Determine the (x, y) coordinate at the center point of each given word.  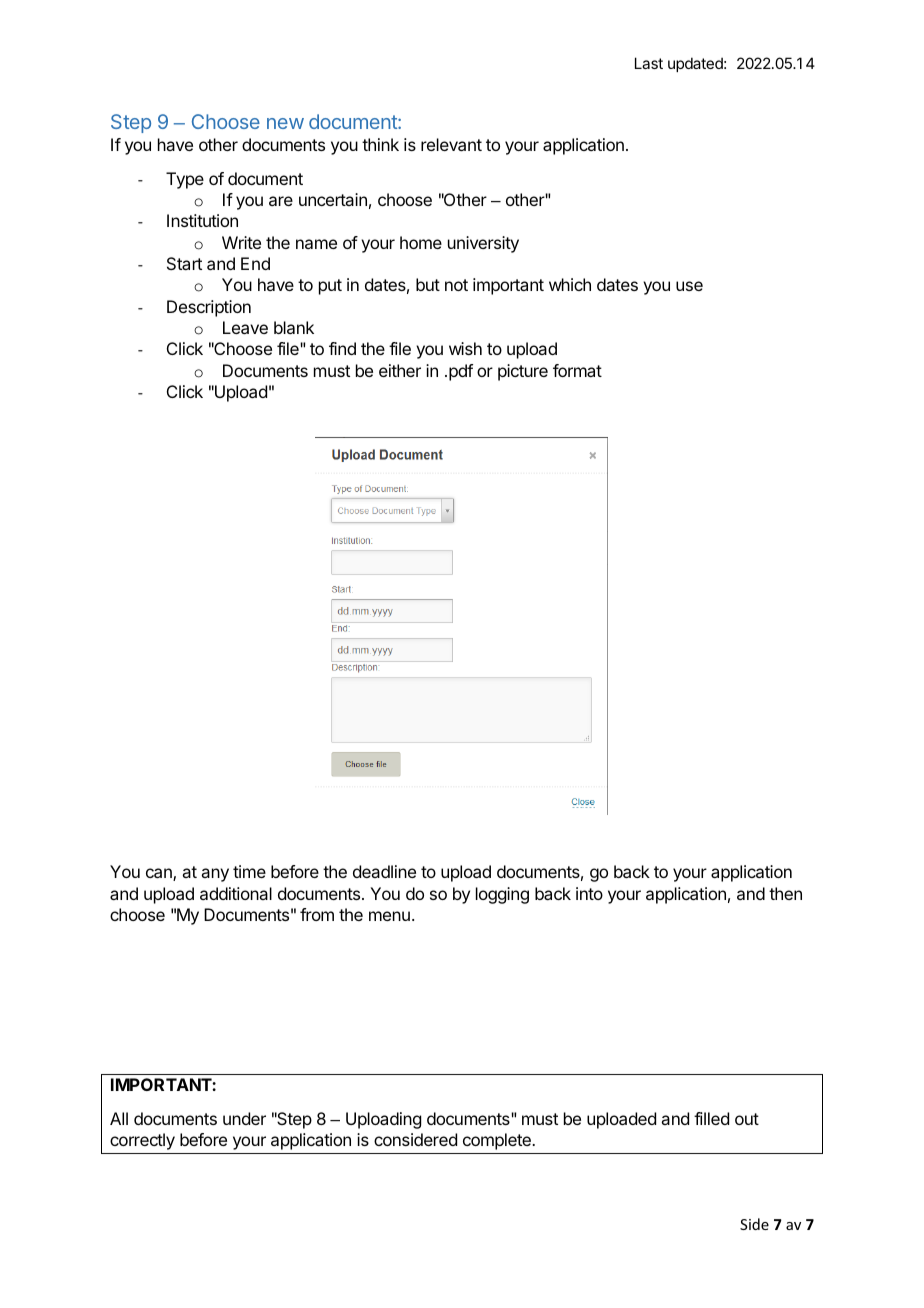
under (244, 1118)
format (577, 370)
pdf (461, 372)
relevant (451, 144)
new (285, 123)
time (249, 871)
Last (649, 63)
